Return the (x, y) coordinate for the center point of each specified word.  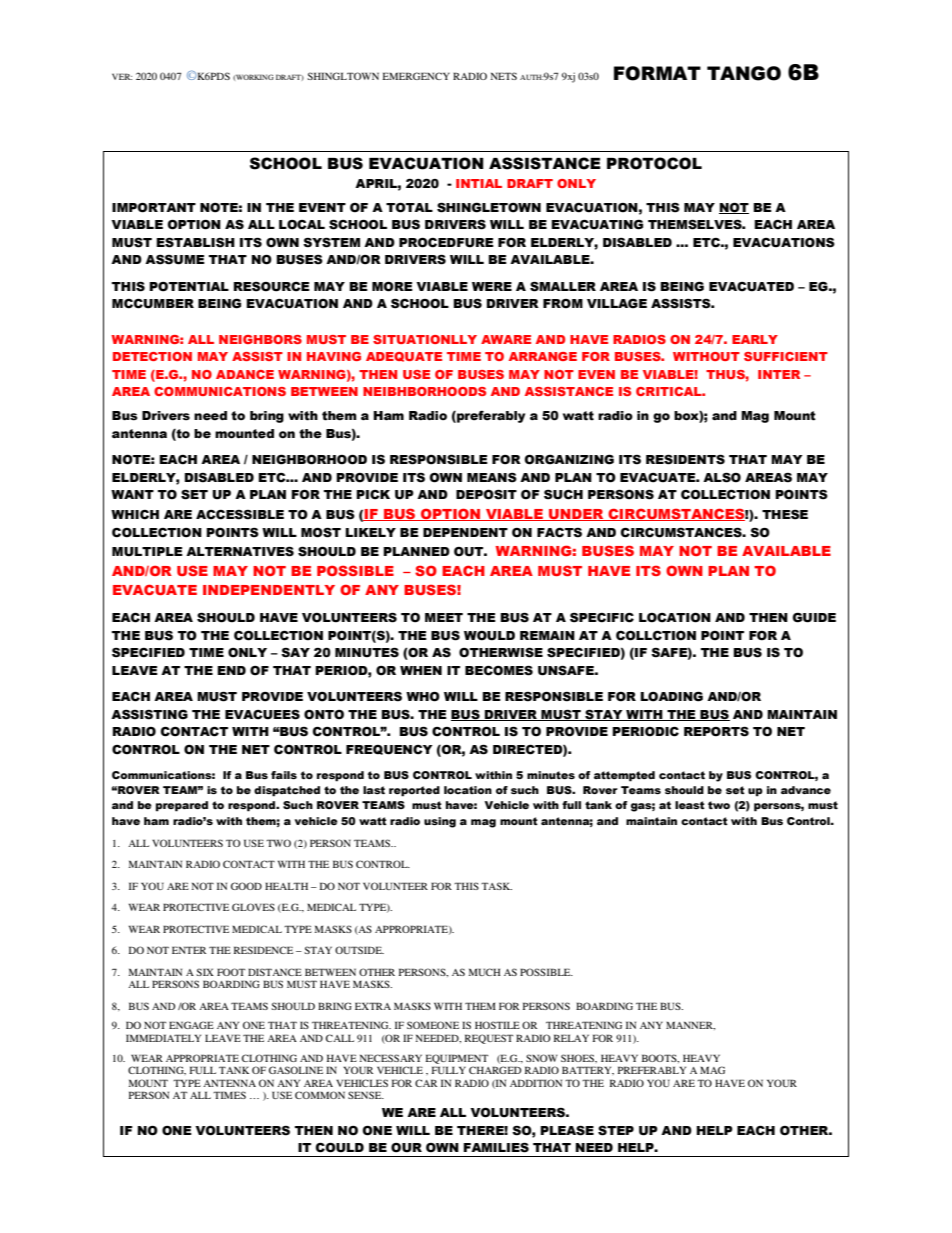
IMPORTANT (154, 208)
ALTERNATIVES (240, 551)
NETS (504, 76)
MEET (444, 617)
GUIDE (814, 617)
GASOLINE (296, 1070)
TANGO (744, 73)
